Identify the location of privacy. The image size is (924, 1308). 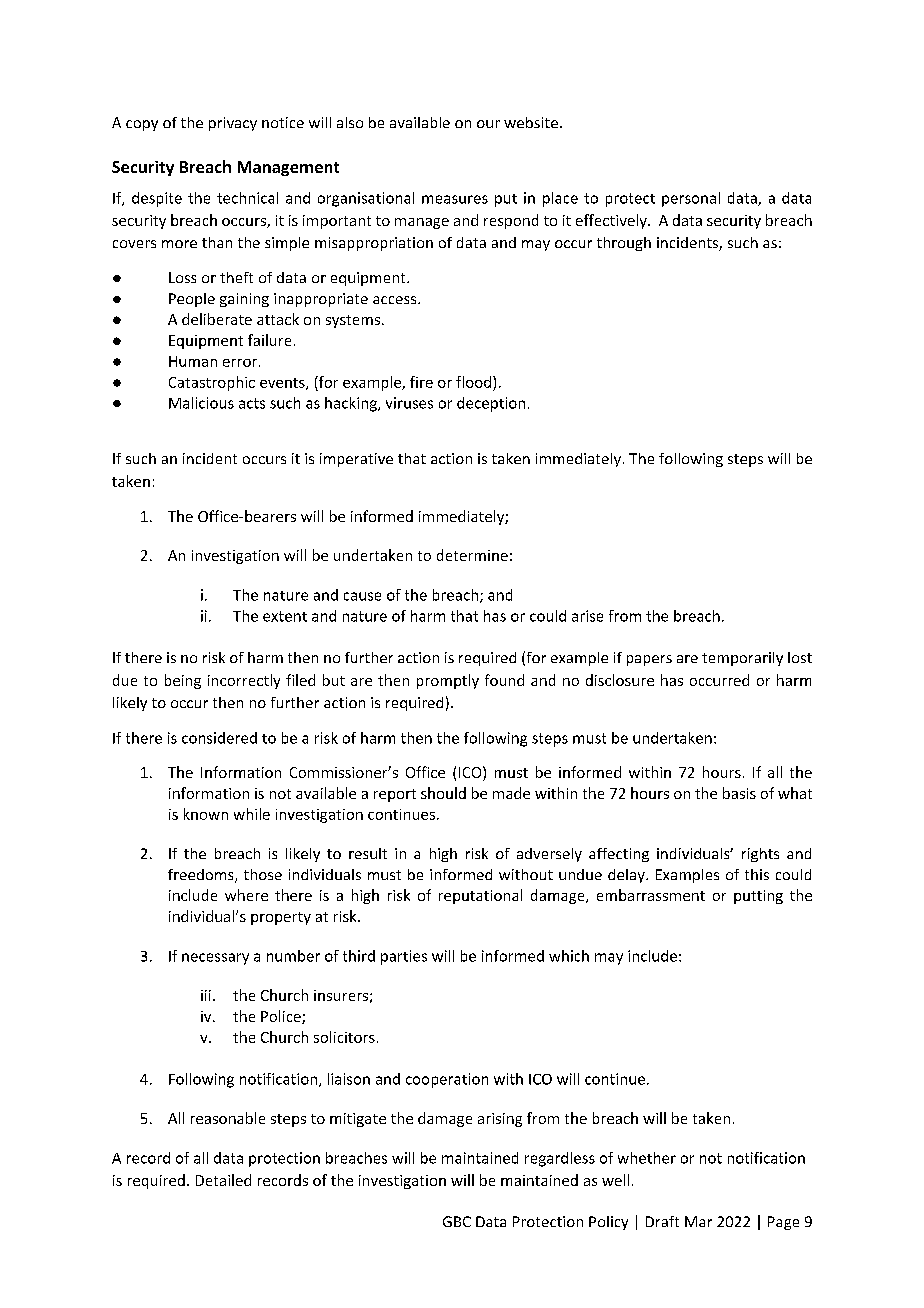
(233, 124).
